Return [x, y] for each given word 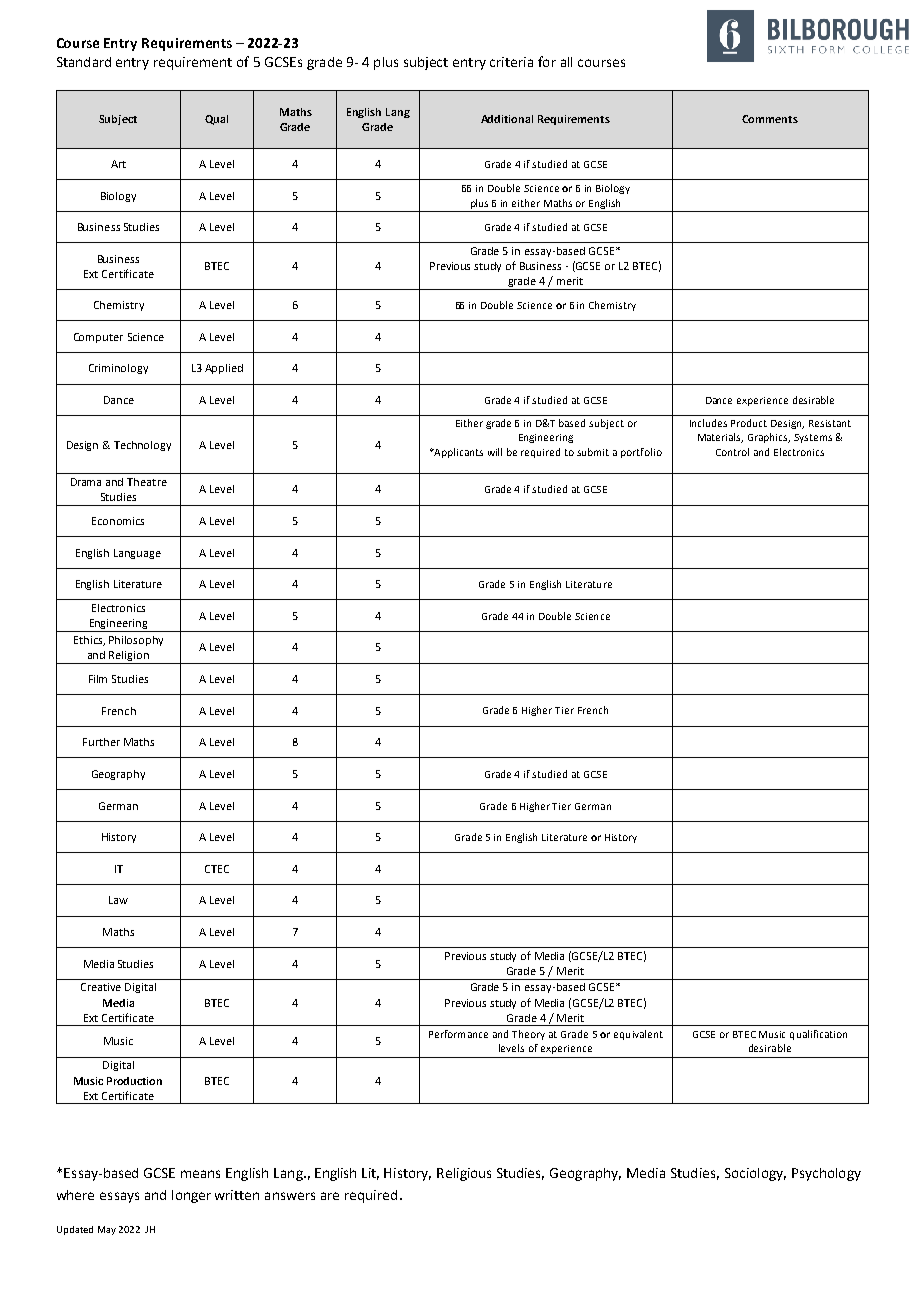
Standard [84, 62]
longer [191, 1196]
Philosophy [136, 641]
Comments [770, 119]
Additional [507, 119]
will [495, 452]
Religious [464, 1174]
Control [732, 452]
